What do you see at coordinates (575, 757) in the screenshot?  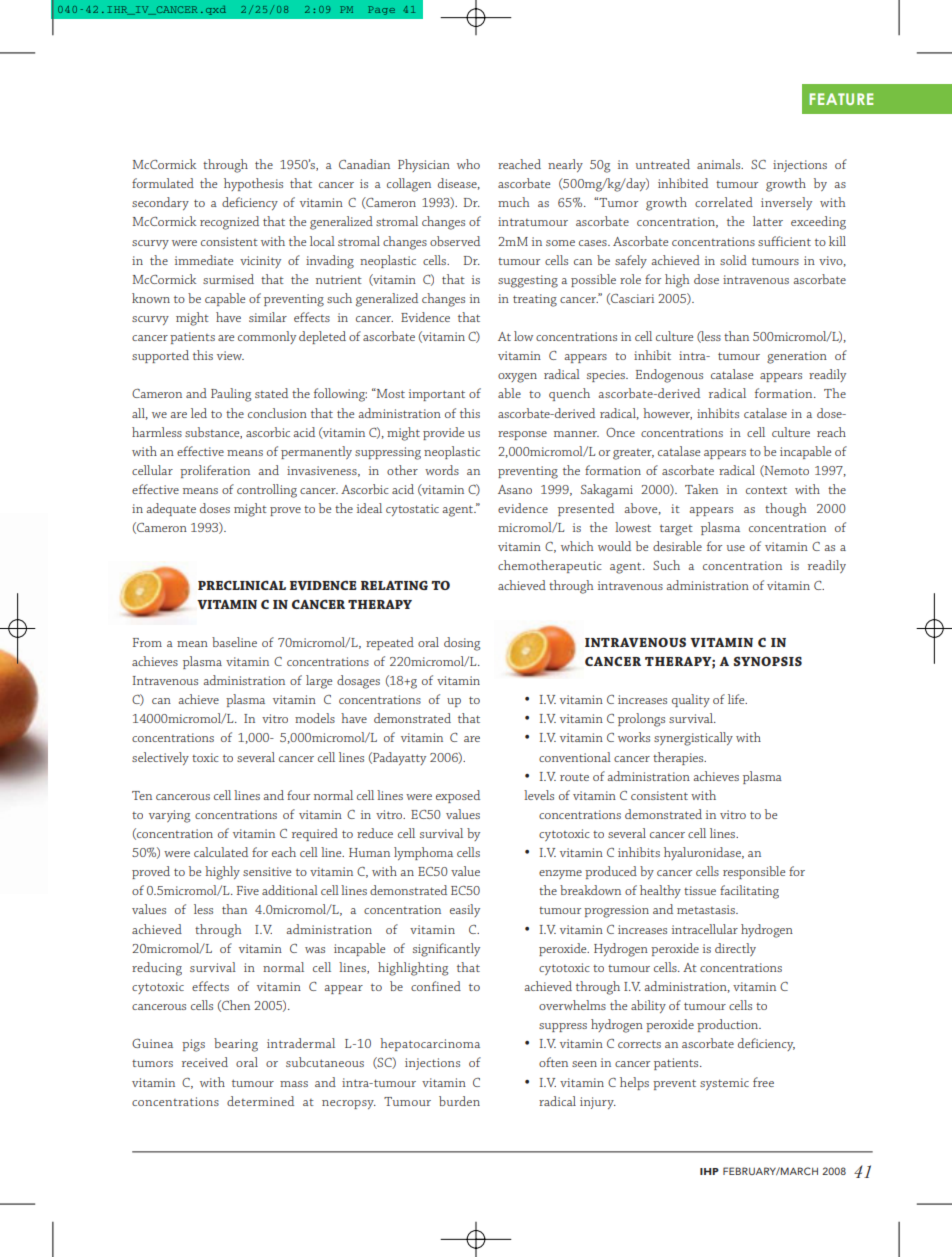 I see `conventional` at bounding box center [575, 757].
